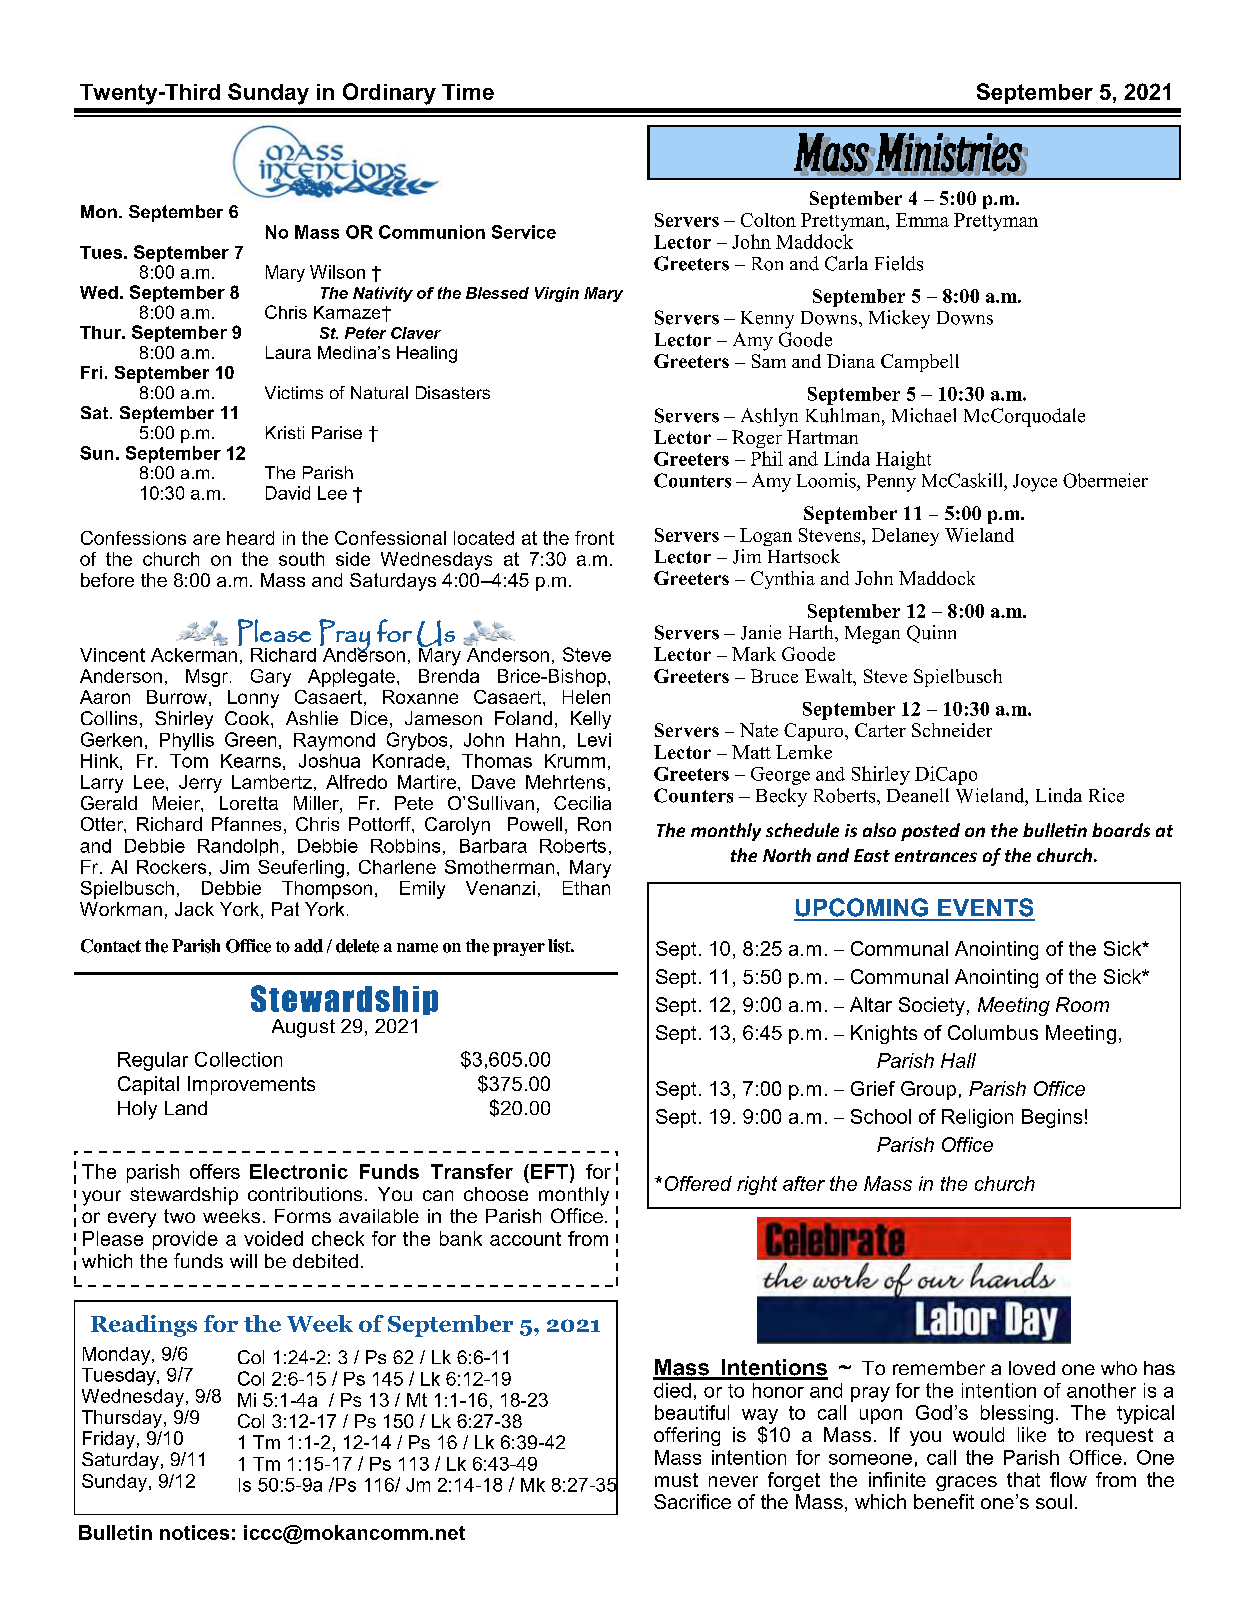  Describe the element at coordinates (194, 1532) in the screenshot. I see `notices` at that location.
